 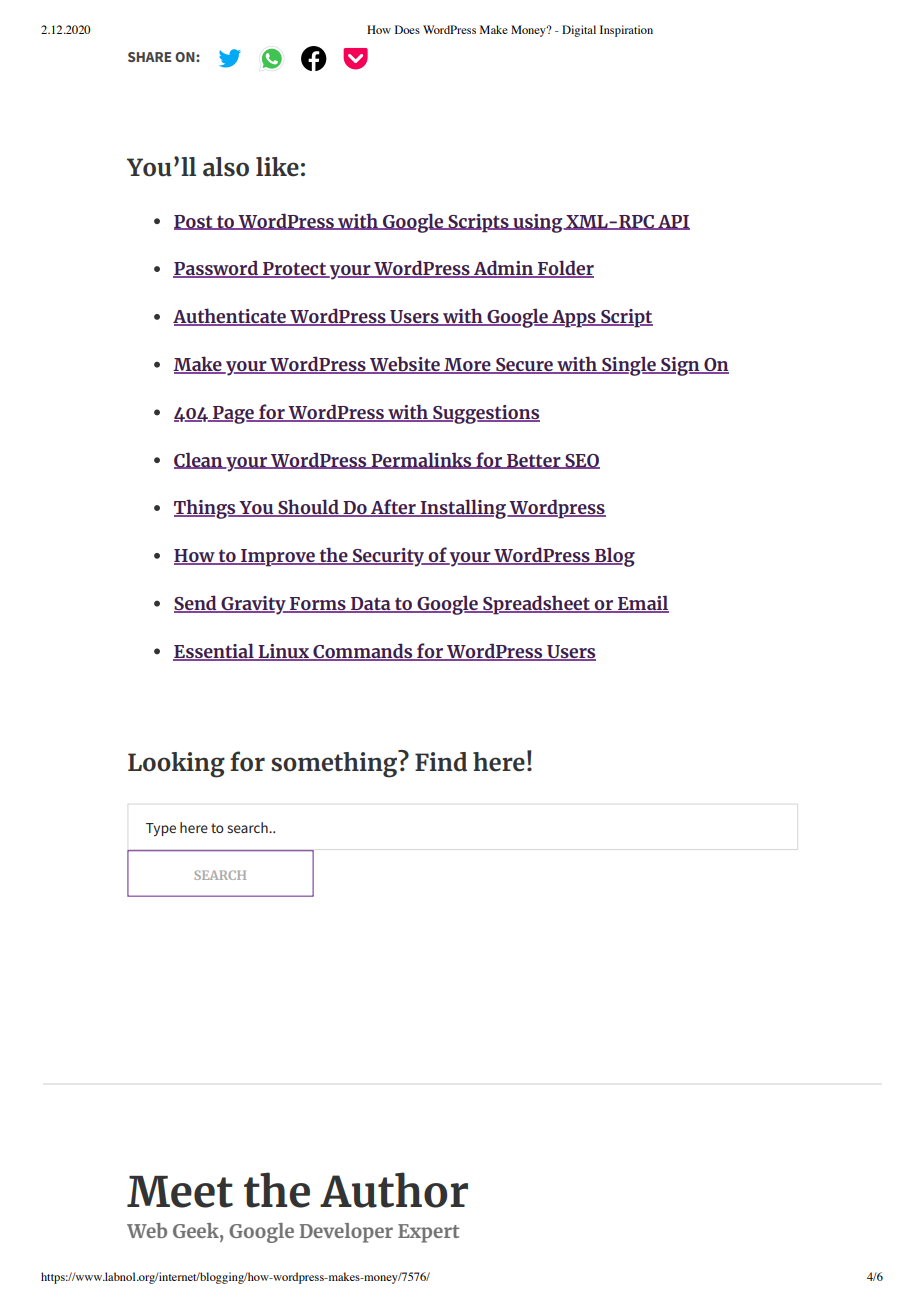 I want to click on Expert, so click(x=428, y=1233).
